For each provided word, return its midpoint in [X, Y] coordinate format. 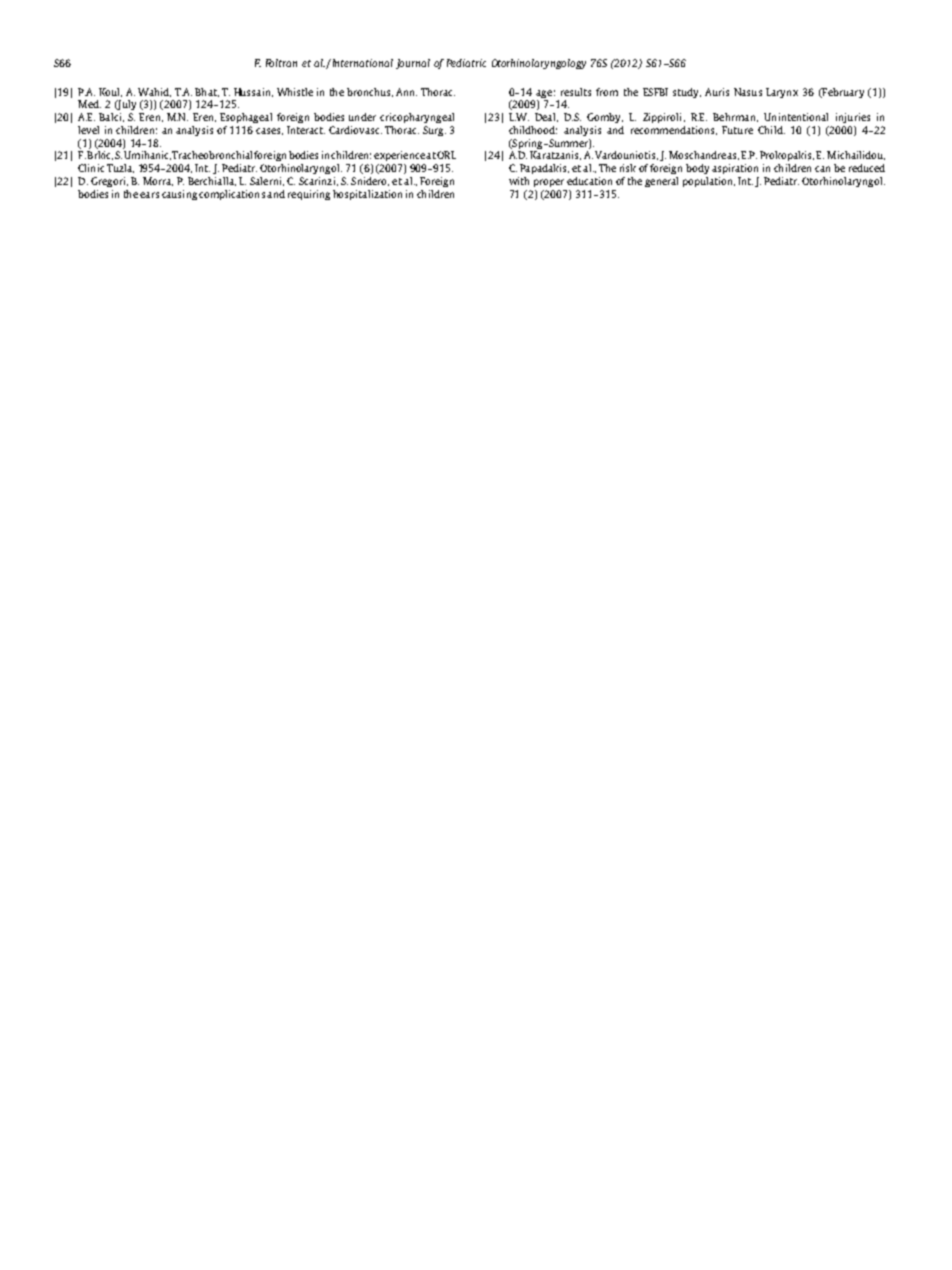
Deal [546, 117]
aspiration [735, 169]
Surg [434, 131]
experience [399, 156]
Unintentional [796, 117]
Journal [413, 64]
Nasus [748, 92]
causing [179, 195]
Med [89, 104]
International [361, 63]
